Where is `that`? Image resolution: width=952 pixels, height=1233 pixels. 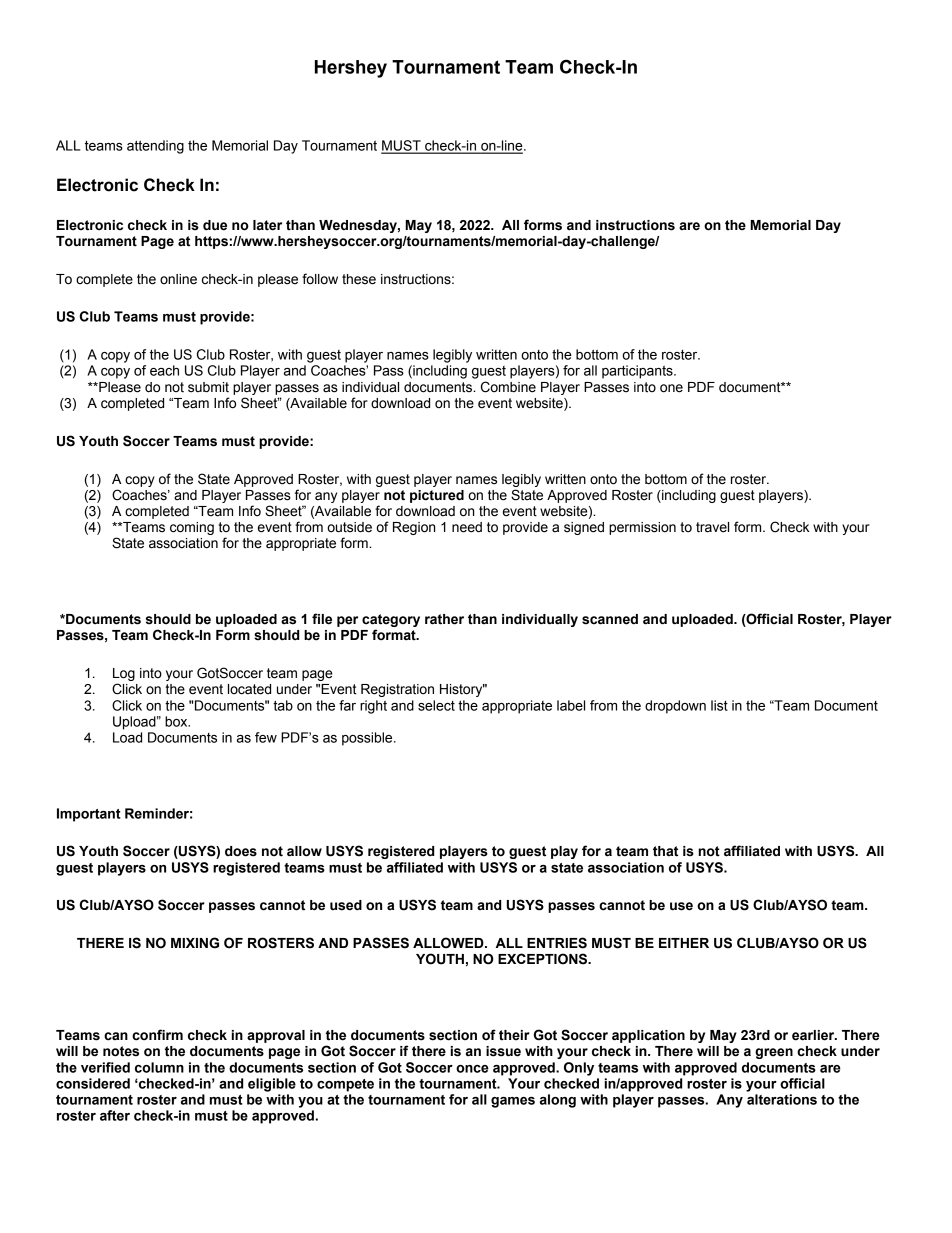
that is located at coordinates (665, 851).
